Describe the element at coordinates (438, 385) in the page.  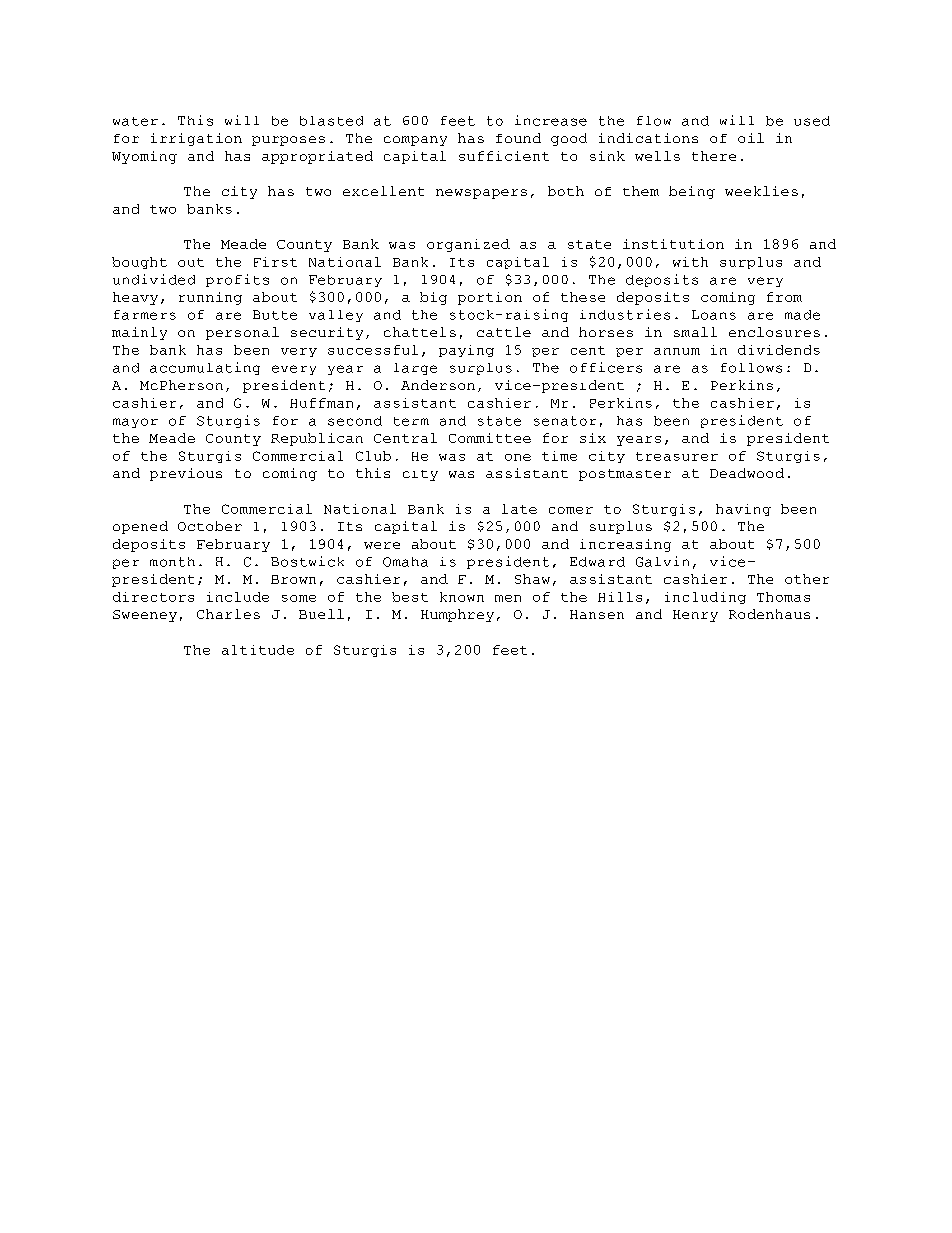
I see `Anderson` at that location.
